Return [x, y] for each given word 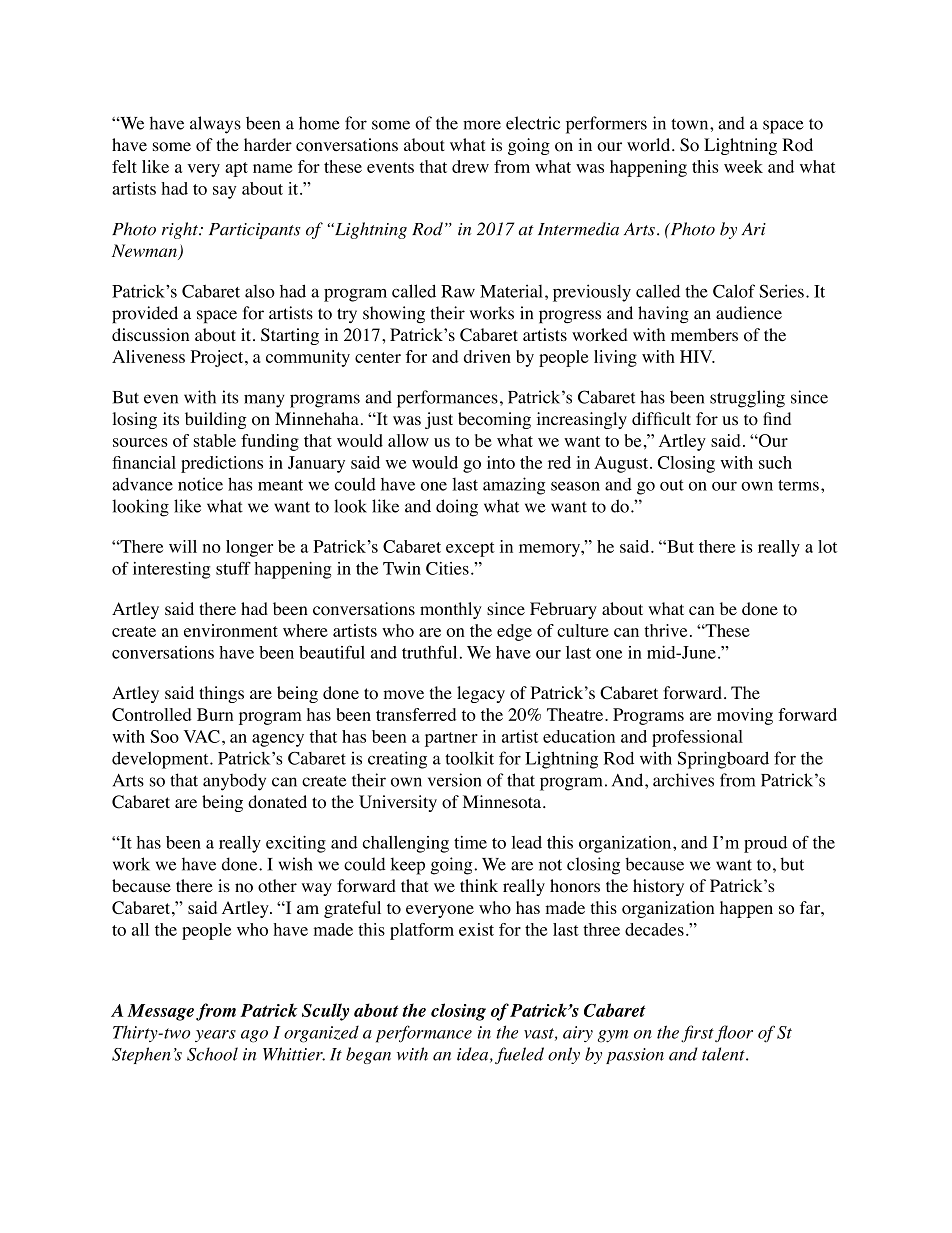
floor [734, 1033]
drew [470, 166]
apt [236, 169]
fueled [519, 1055]
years [215, 1036]
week [743, 166]
